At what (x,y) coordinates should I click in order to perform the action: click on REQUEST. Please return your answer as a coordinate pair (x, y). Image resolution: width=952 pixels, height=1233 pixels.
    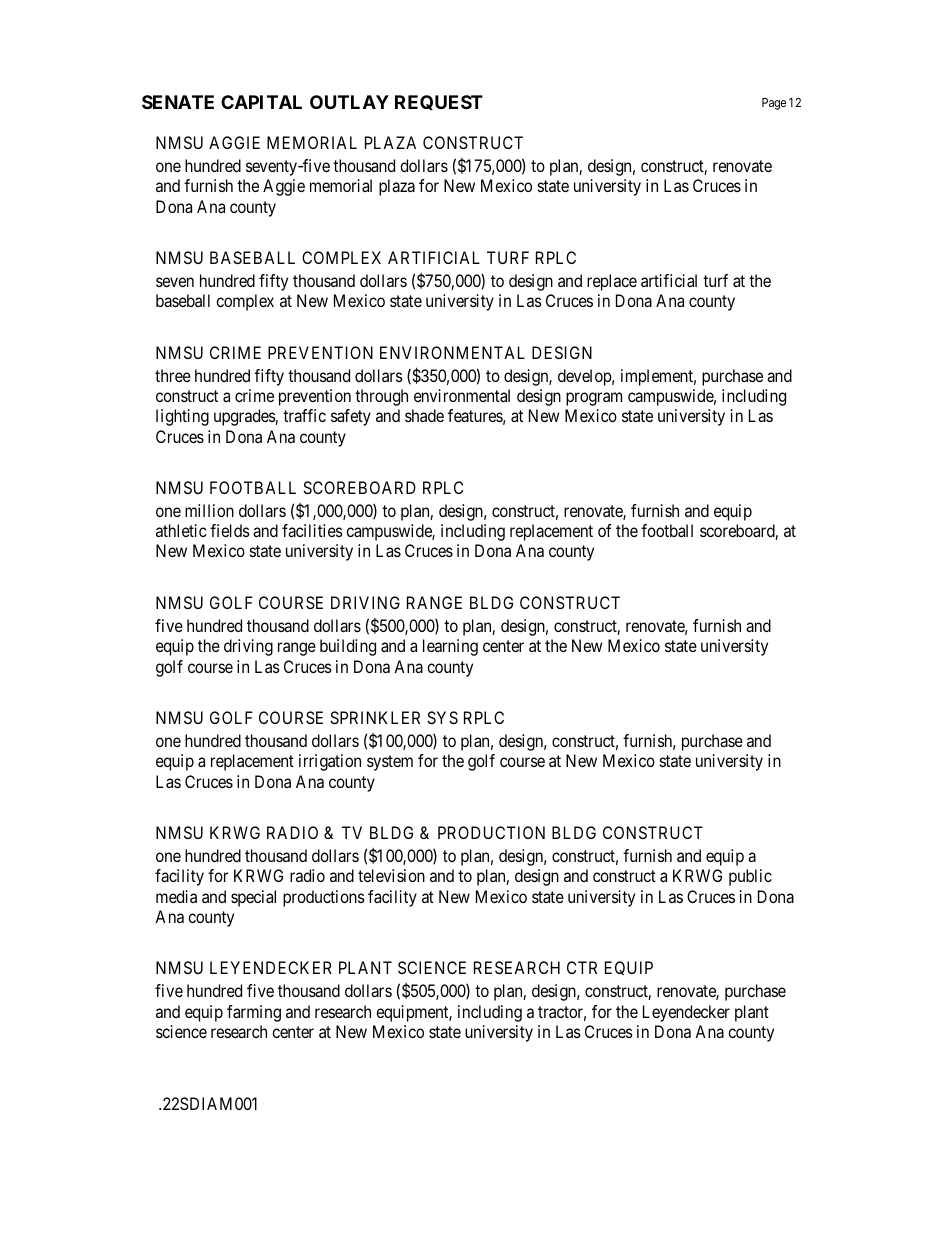
    Looking at the image, I should click on (439, 102).
